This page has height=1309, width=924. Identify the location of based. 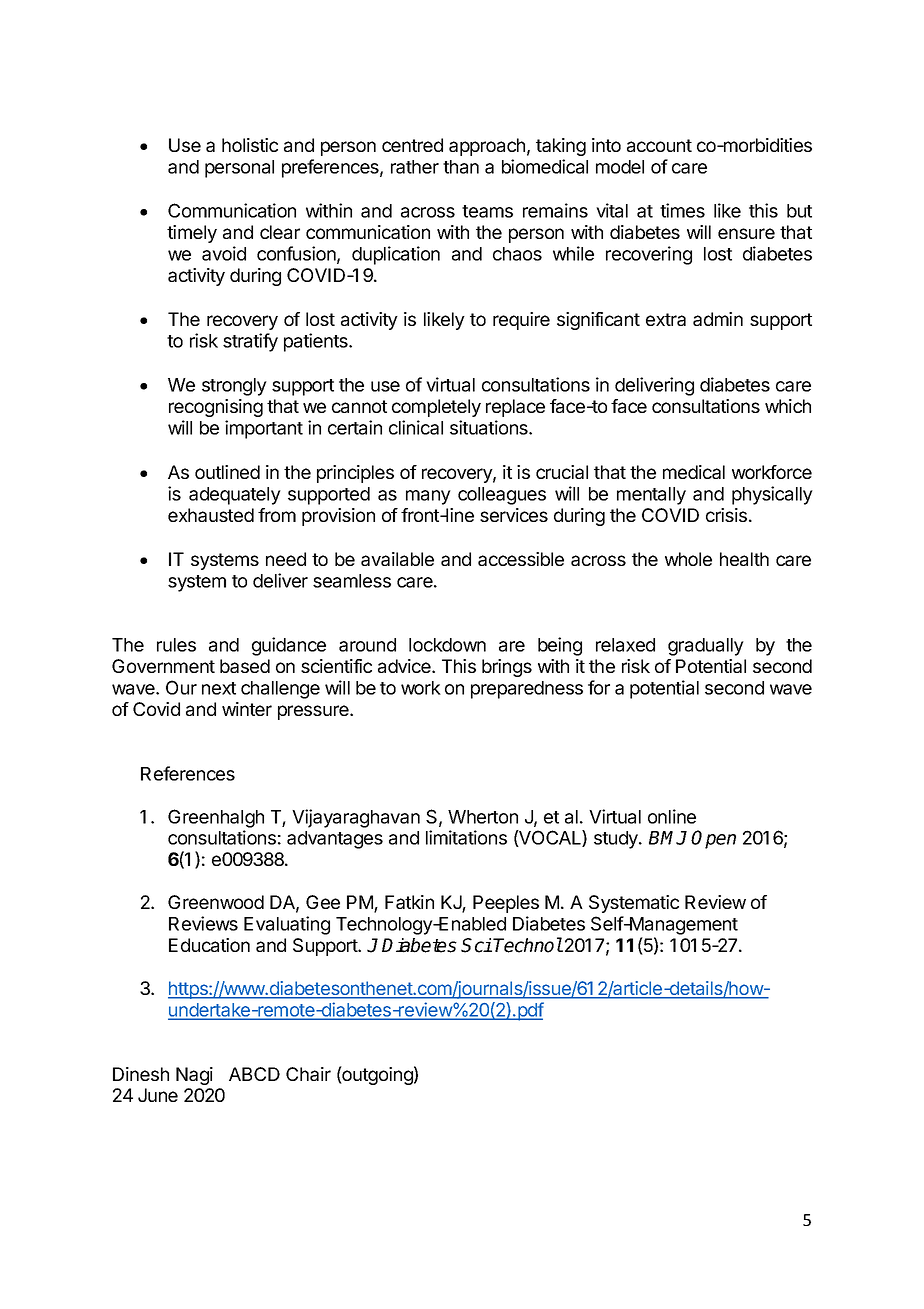
(245, 666).
